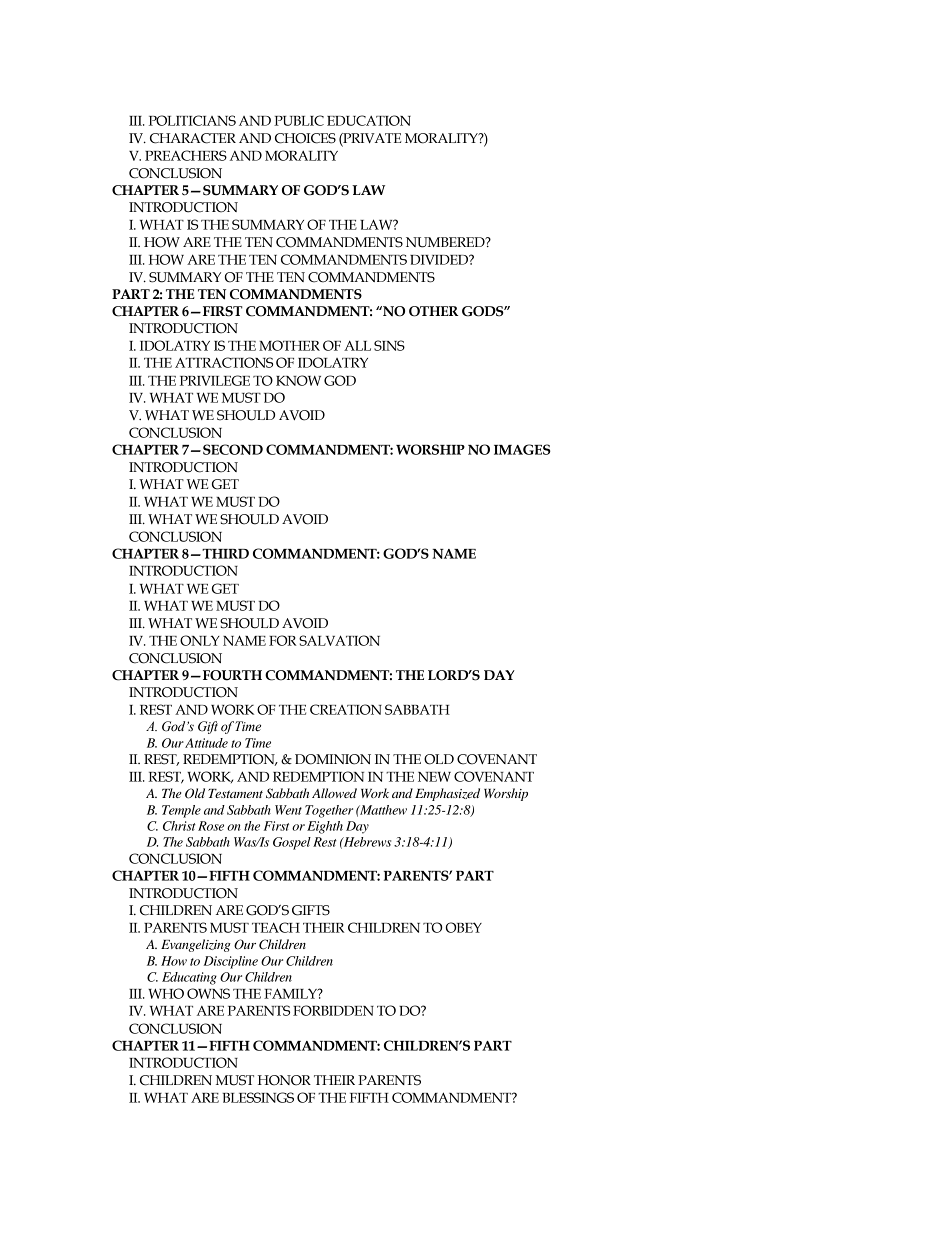 The width and height of the screenshot is (952, 1233). Describe the element at coordinates (215, 380) in the screenshot. I see `PRIVILEGE` at that location.
